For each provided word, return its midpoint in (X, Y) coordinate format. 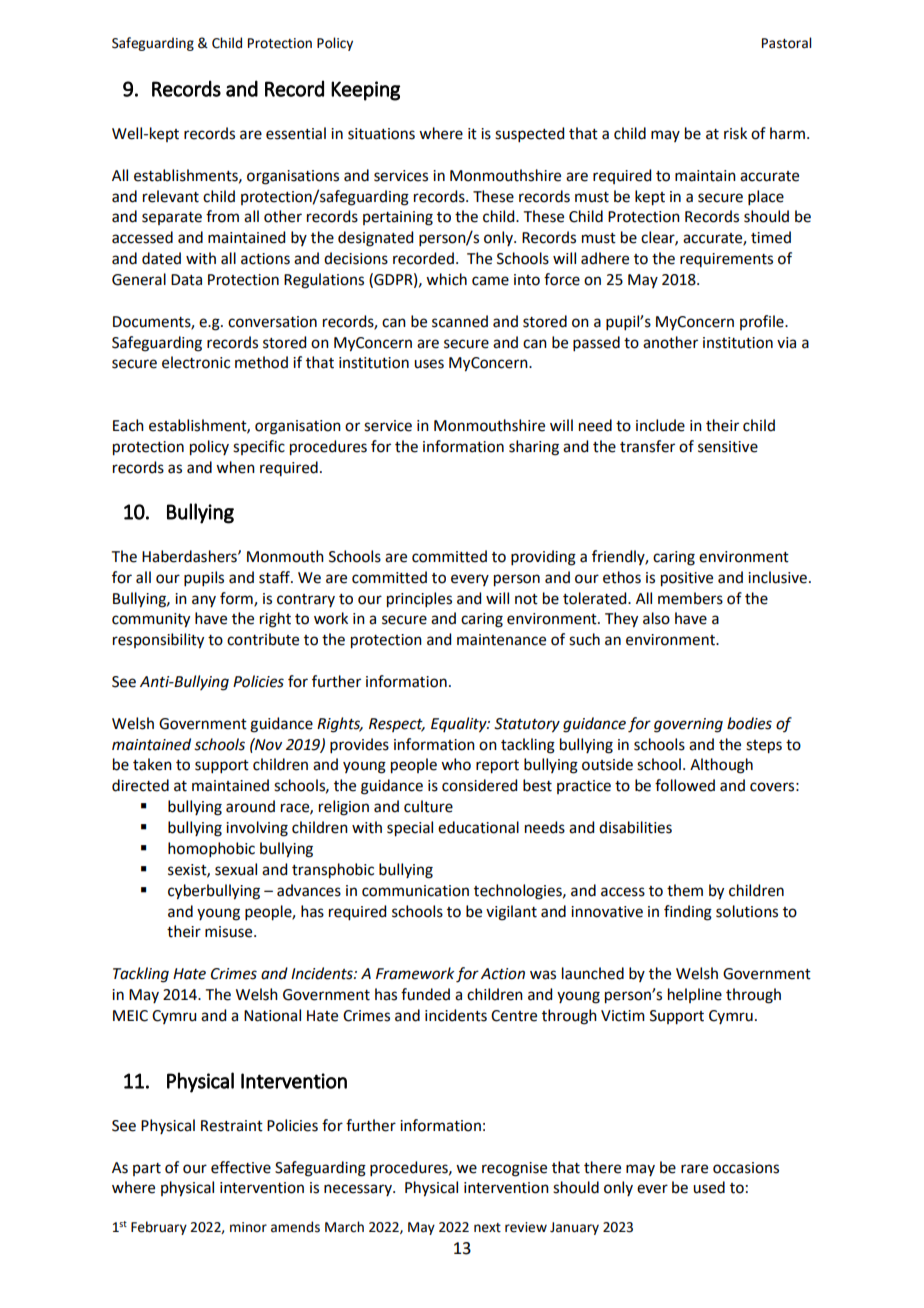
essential (296, 133)
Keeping (365, 91)
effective (241, 1167)
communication (415, 891)
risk (735, 133)
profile (763, 322)
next (487, 1228)
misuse (230, 932)
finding (688, 913)
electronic (196, 362)
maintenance (501, 640)
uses (429, 364)
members (690, 598)
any (204, 601)
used (709, 1187)
